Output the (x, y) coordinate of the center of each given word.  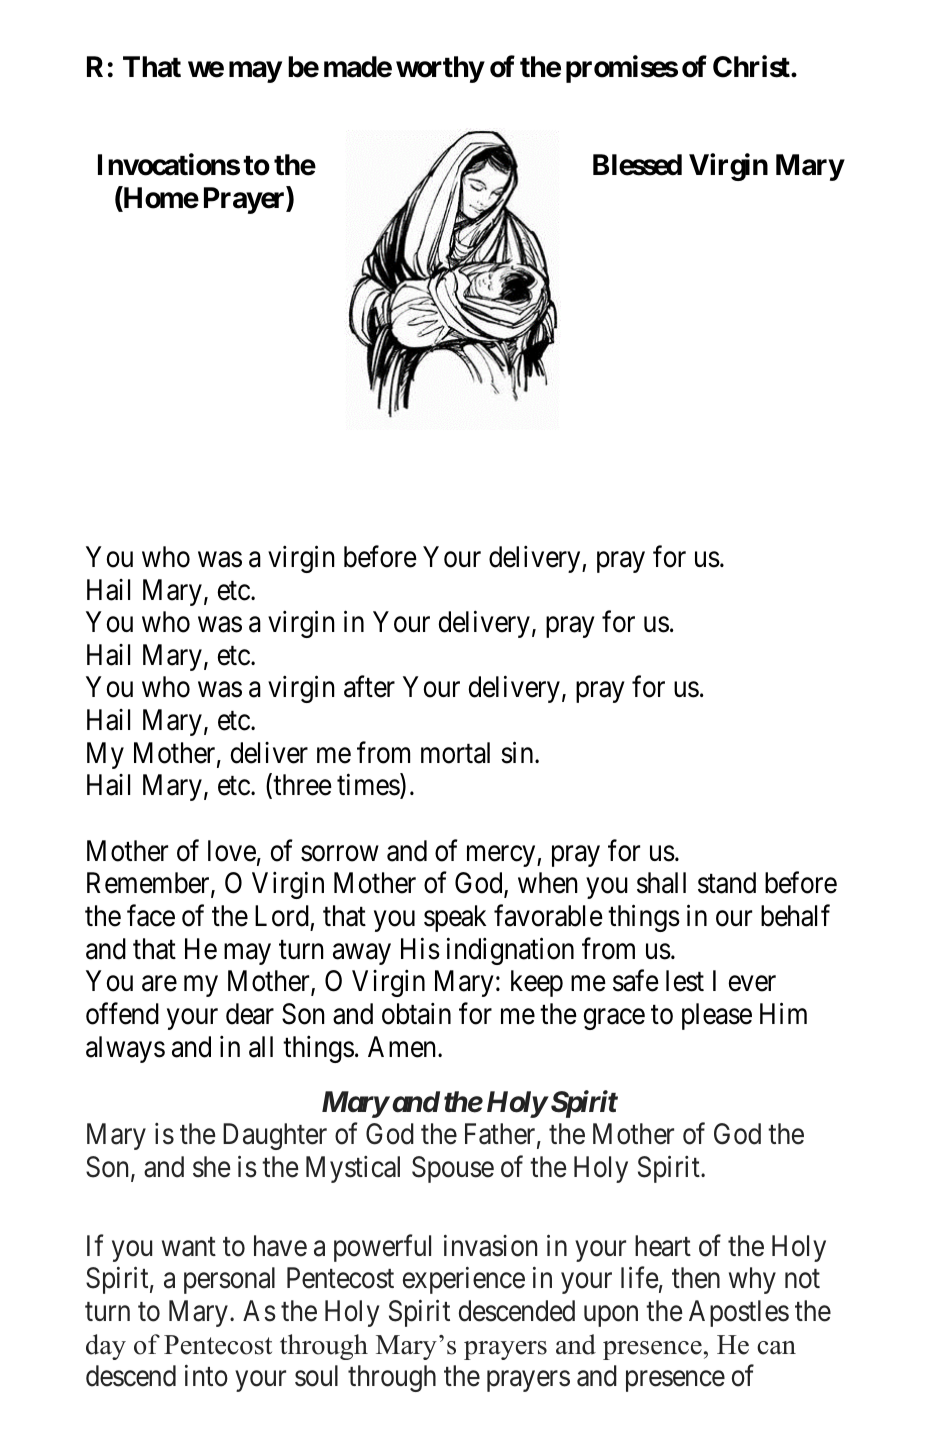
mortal (455, 753)
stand (727, 883)
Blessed (637, 165)
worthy (440, 69)
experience (464, 1280)
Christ (752, 66)
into (206, 1376)
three (302, 785)
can (776, 1348)
